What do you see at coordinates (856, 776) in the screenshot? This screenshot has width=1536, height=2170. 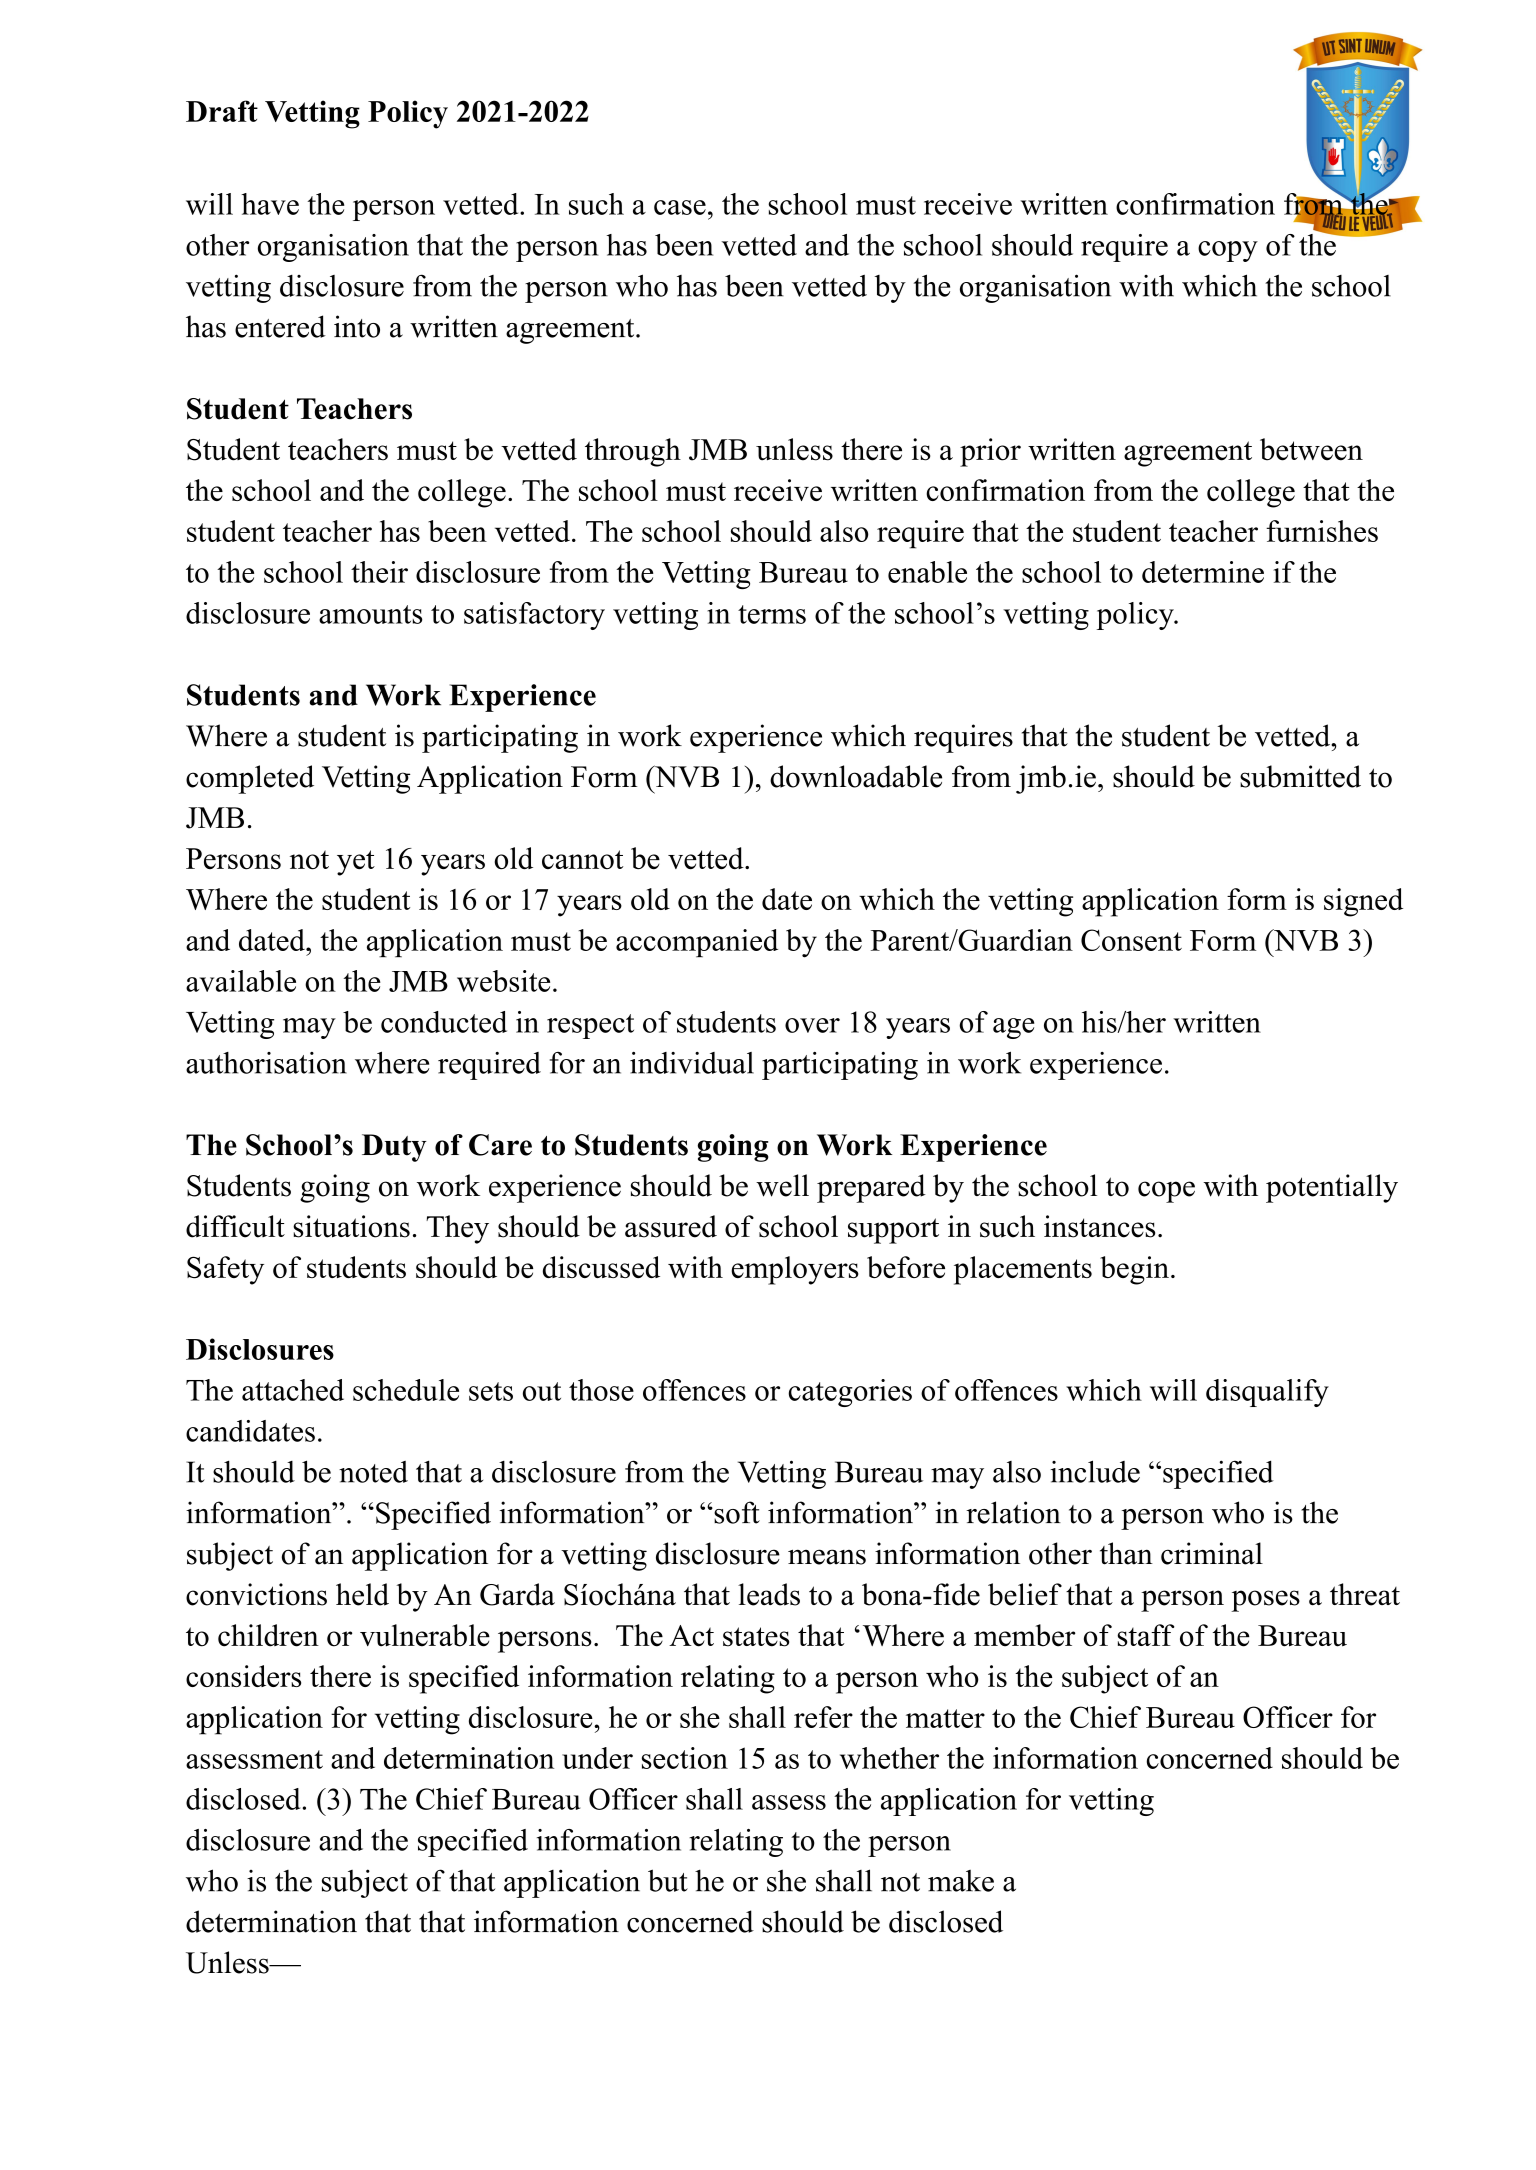 I see `downloadable` at bounding box center [856, 776].
